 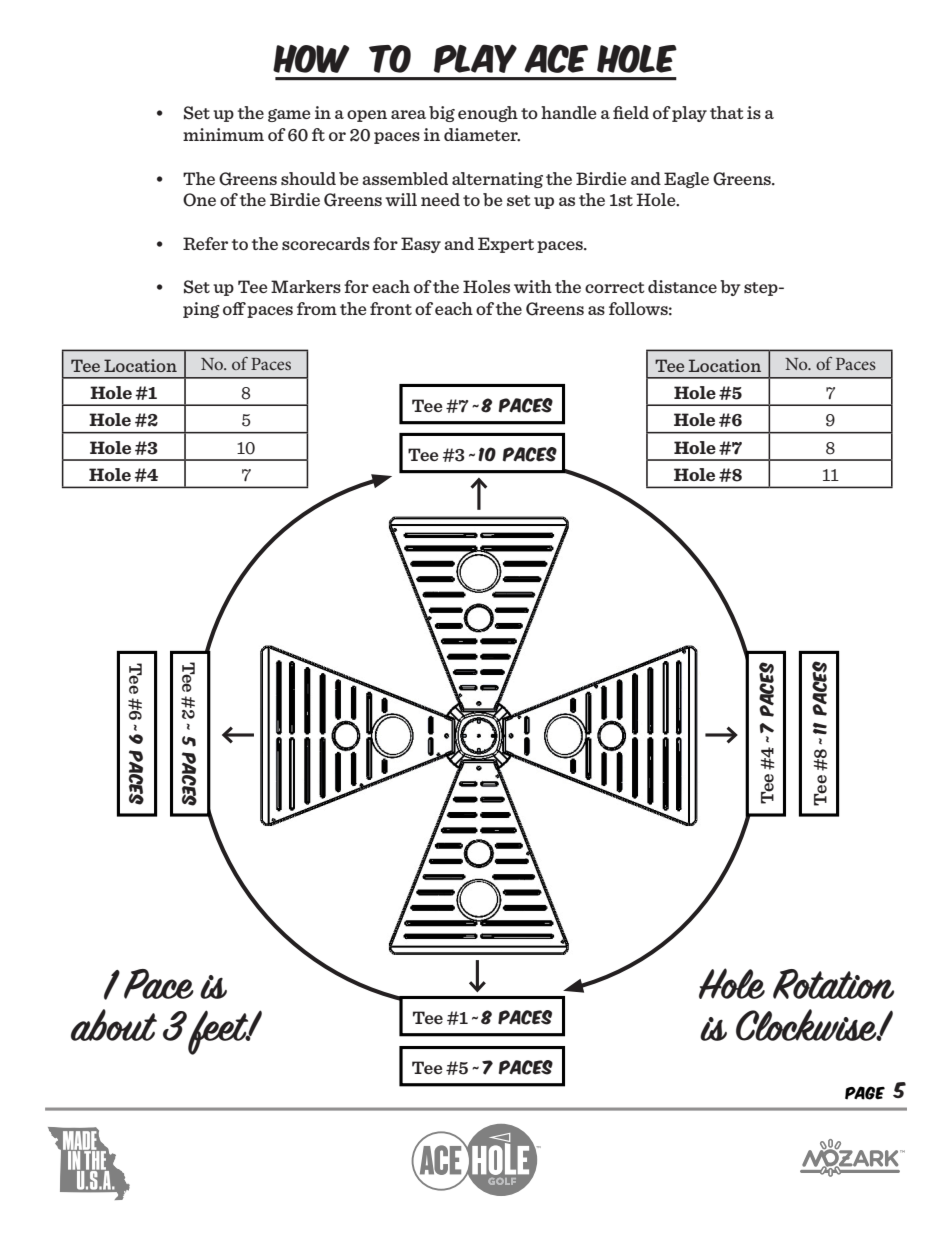 What do you see at coordinates (833, 984) in the screenshot?
I see `Rotation` at bounding box center [833, 984].
